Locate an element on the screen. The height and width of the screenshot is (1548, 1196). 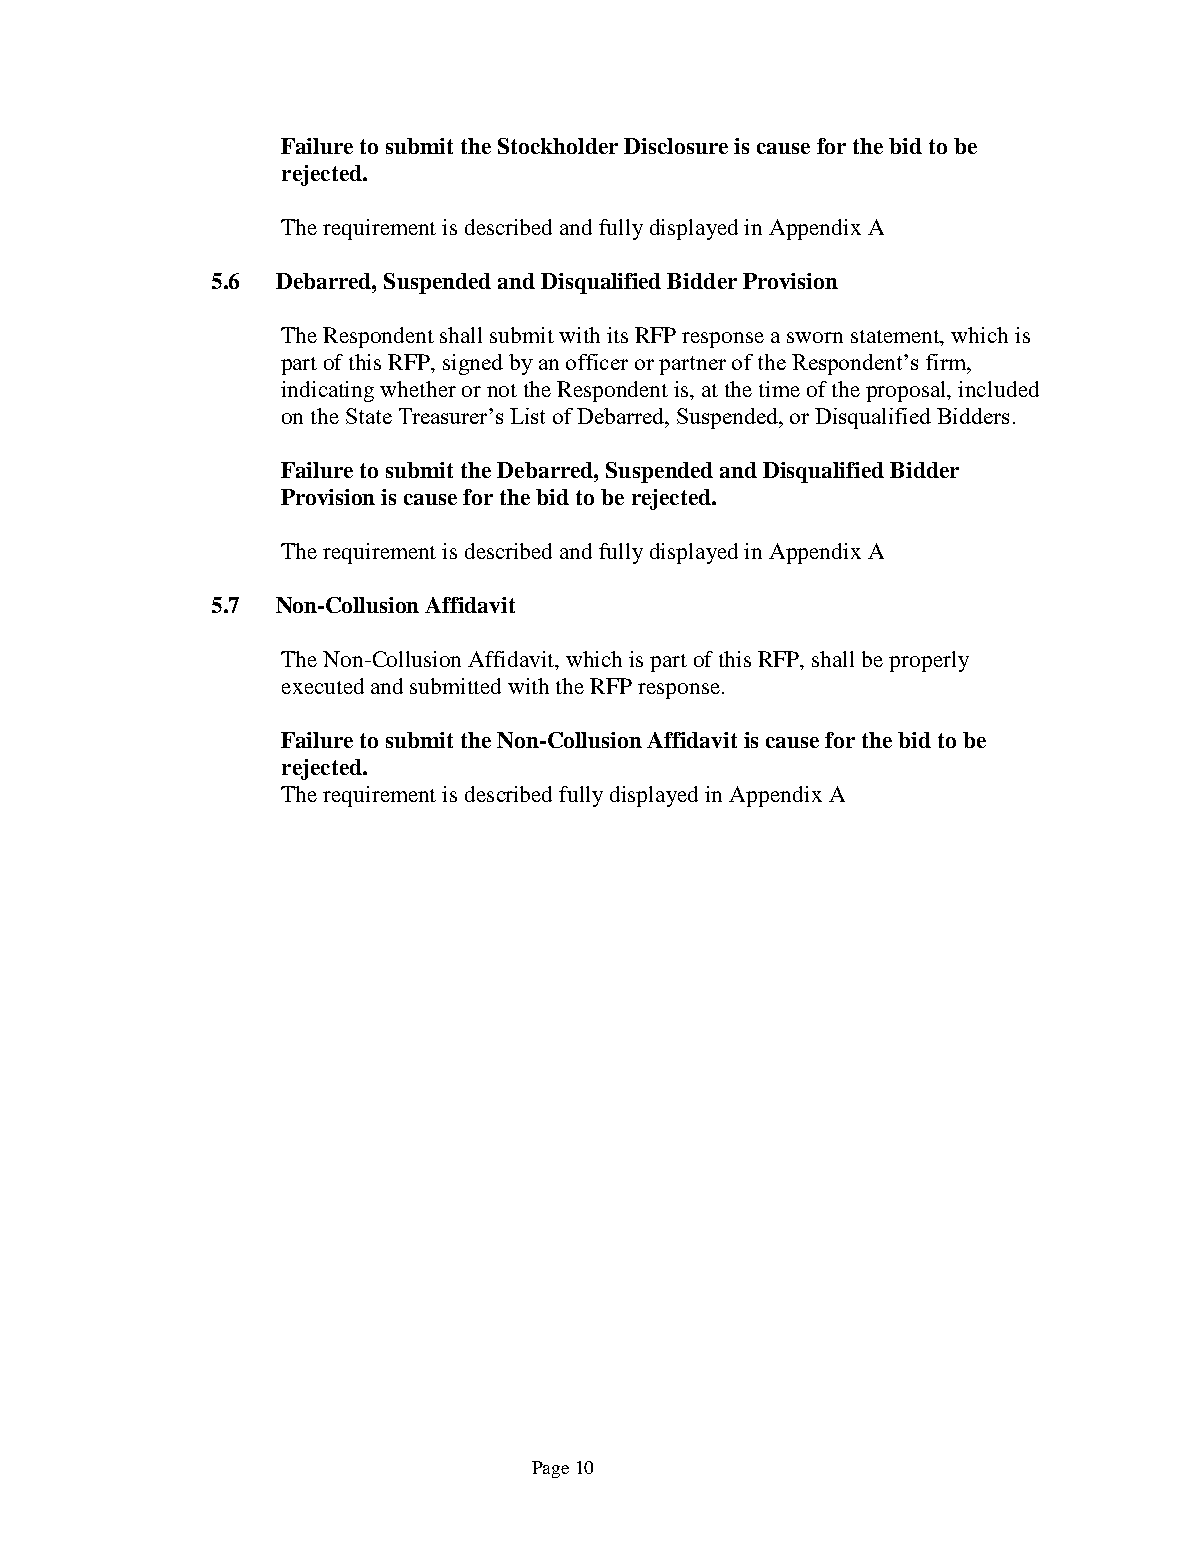
Stockholder is located at coordinates (558, 146).
